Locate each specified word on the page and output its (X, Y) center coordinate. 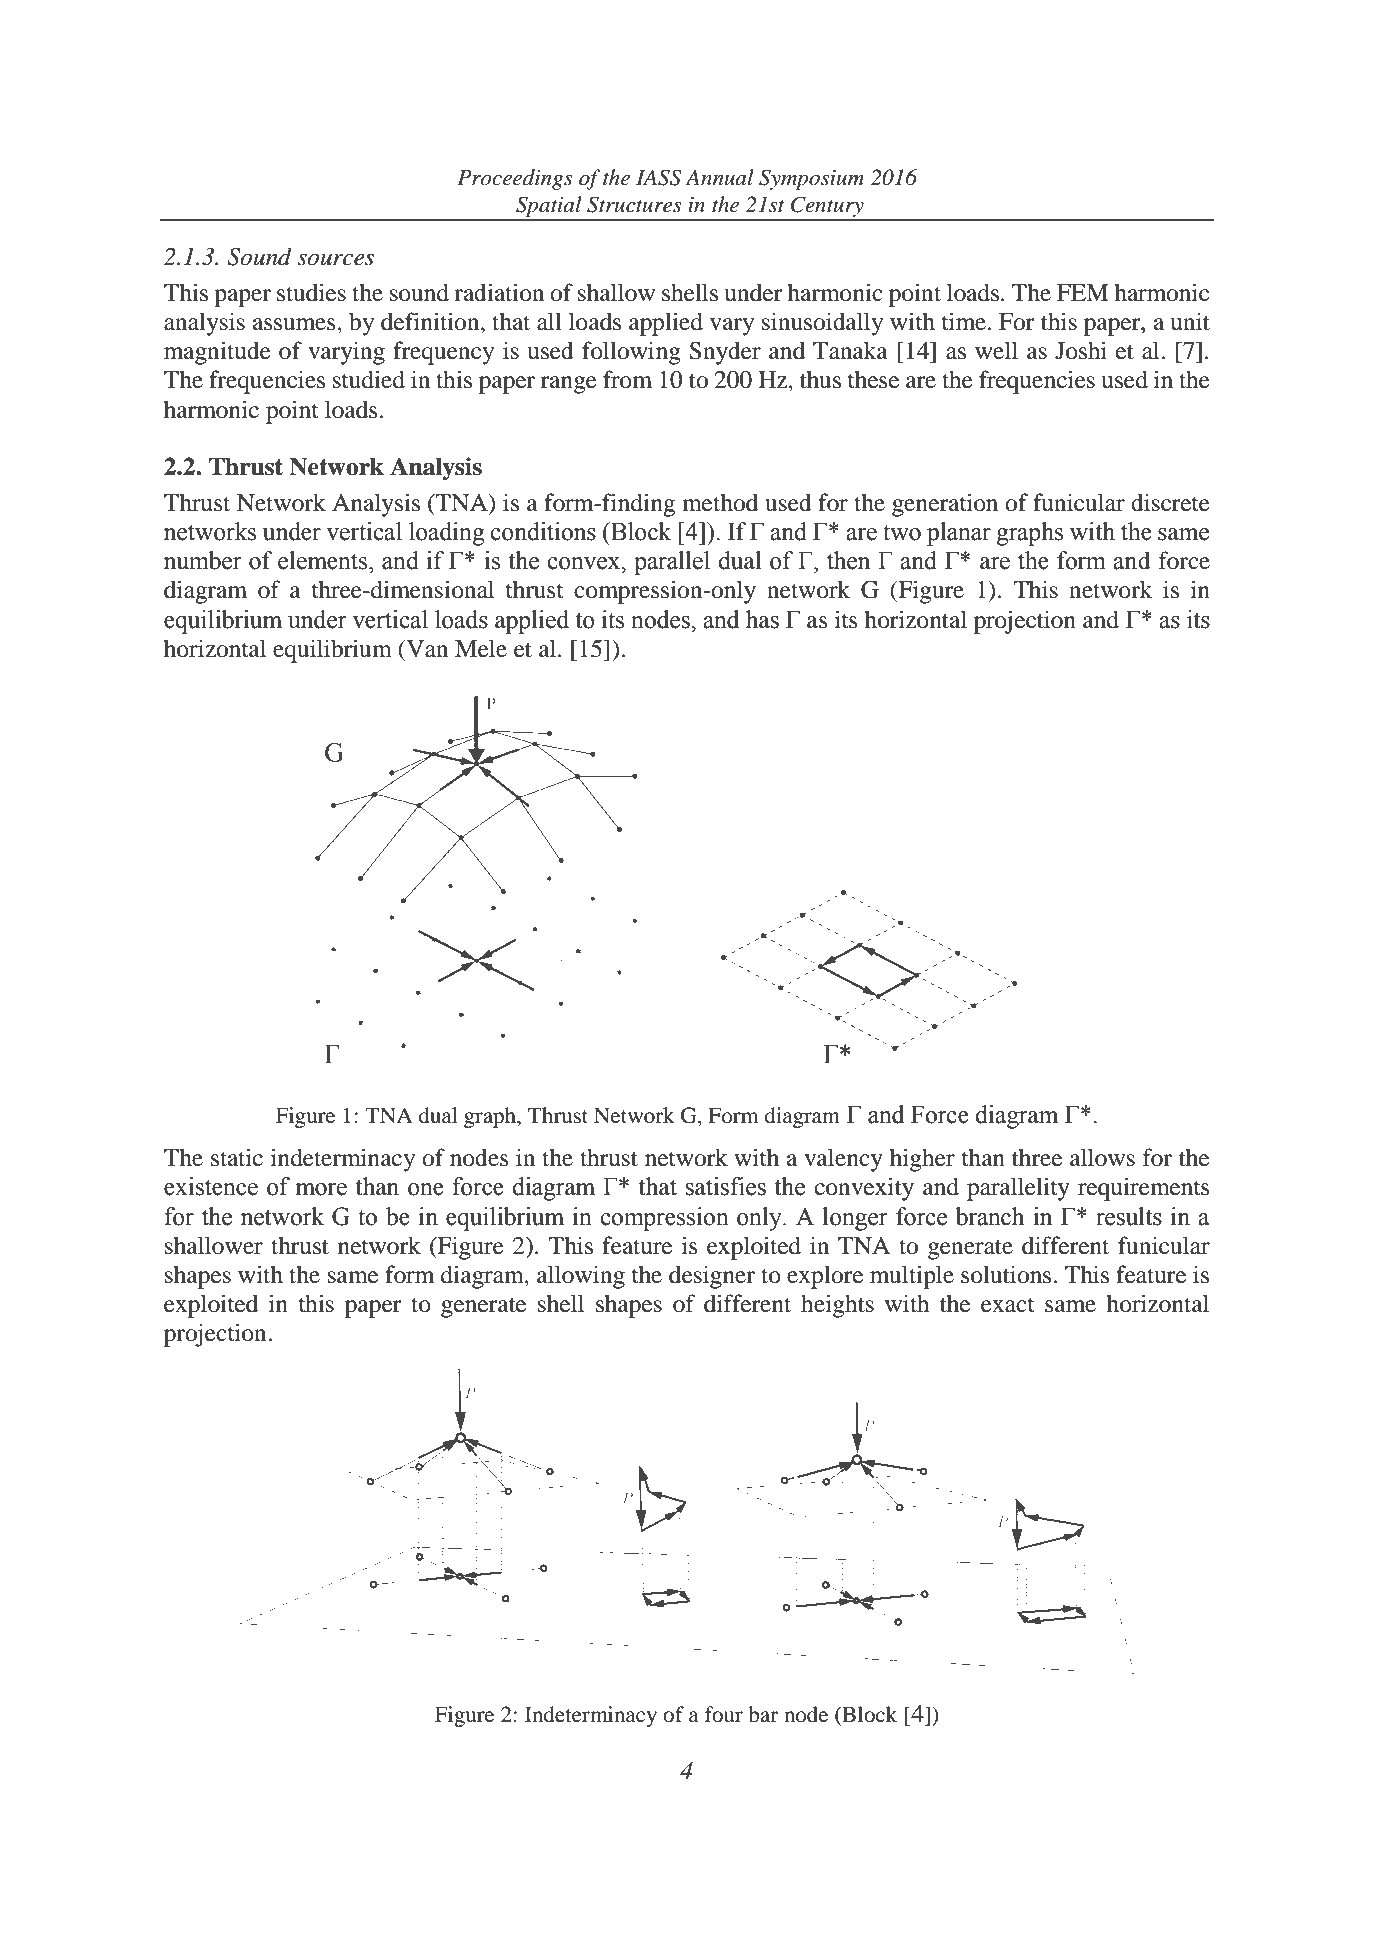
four (724, 1714)
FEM (1083, 292)
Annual (719, 177)
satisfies (726, 1186)
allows (1102, 1157)
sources (335, 259)
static (237, 1157)
